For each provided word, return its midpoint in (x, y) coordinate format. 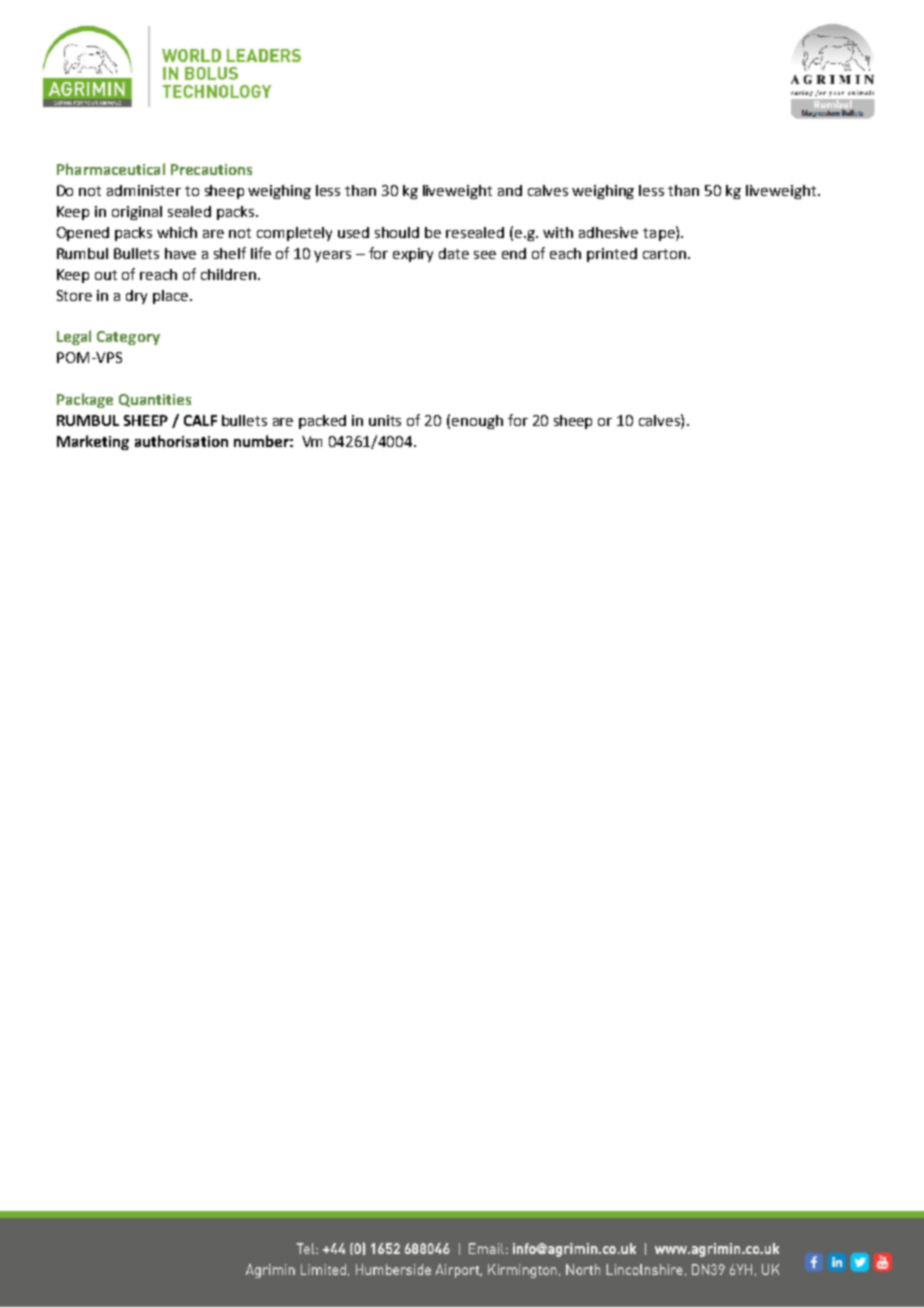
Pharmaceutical (111, 169)
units (385, 420)
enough (477, 422)
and (510, 190)
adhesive (608, 232)
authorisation (181, 441)
